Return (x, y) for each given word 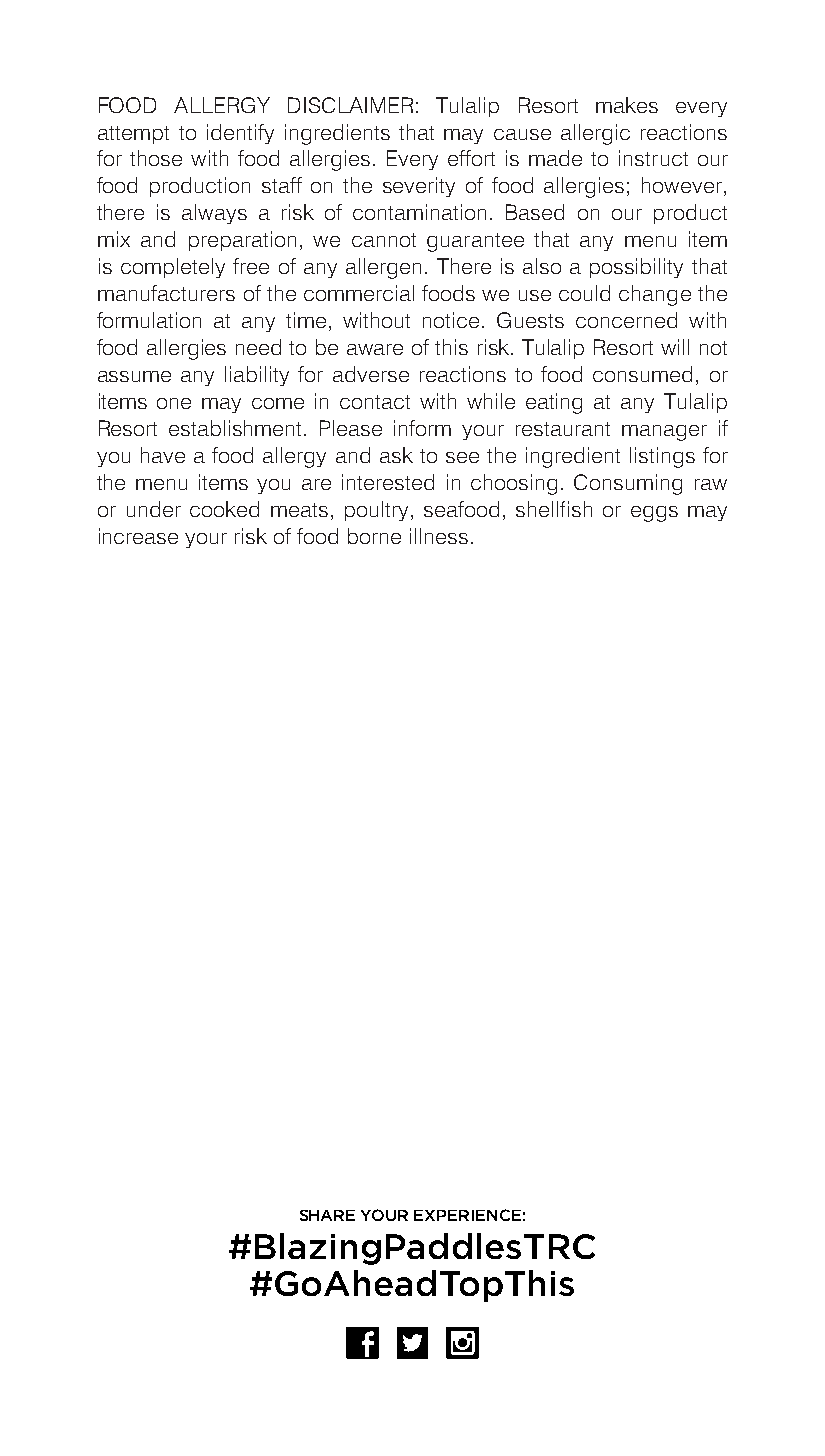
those (156, 158)
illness (439, 536)
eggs (654, 514)
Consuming (628, 484)
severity (419, 187)
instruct (653, 158)
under (154, 509)
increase (138, 536)
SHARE (327, 1215)
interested (388, 482)
